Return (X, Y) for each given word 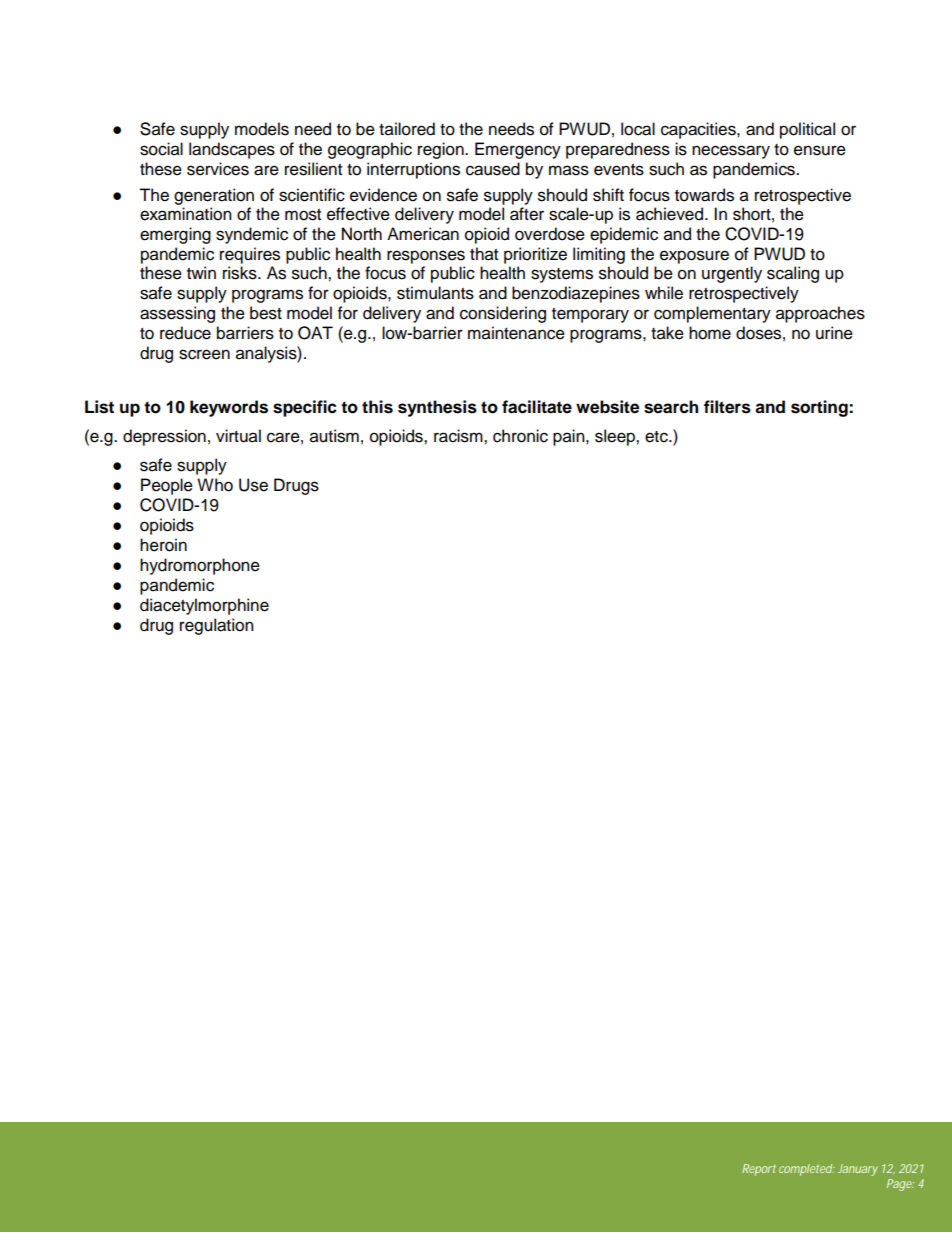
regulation (217, 626)
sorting (820, 408)
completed (806, 1170)
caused (493, 169)
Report (759, 1170)
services (218, 169)
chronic (520, 436)
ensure (820, 150)
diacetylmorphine (204, 606)
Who (215, 485)
